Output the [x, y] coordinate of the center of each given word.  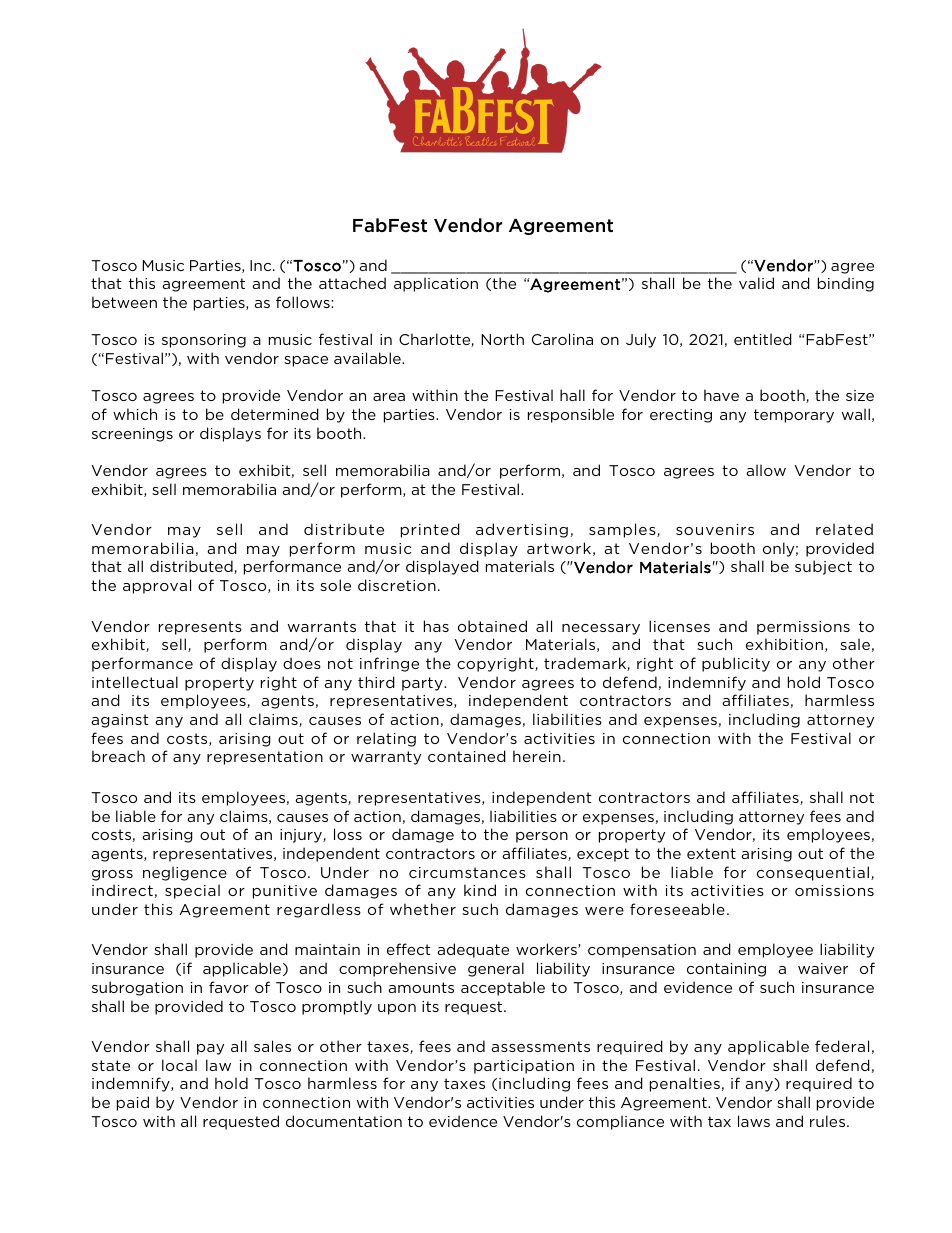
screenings [132, 435]
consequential [813, 873]
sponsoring [204, 341]
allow [766, 470]
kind [480, 890]
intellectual [135, 682]
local [179, 1065]
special [192, 891]
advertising [522, 530]
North [502, 339]
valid [756, 283]
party [423, 684]
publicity [736, 664]
